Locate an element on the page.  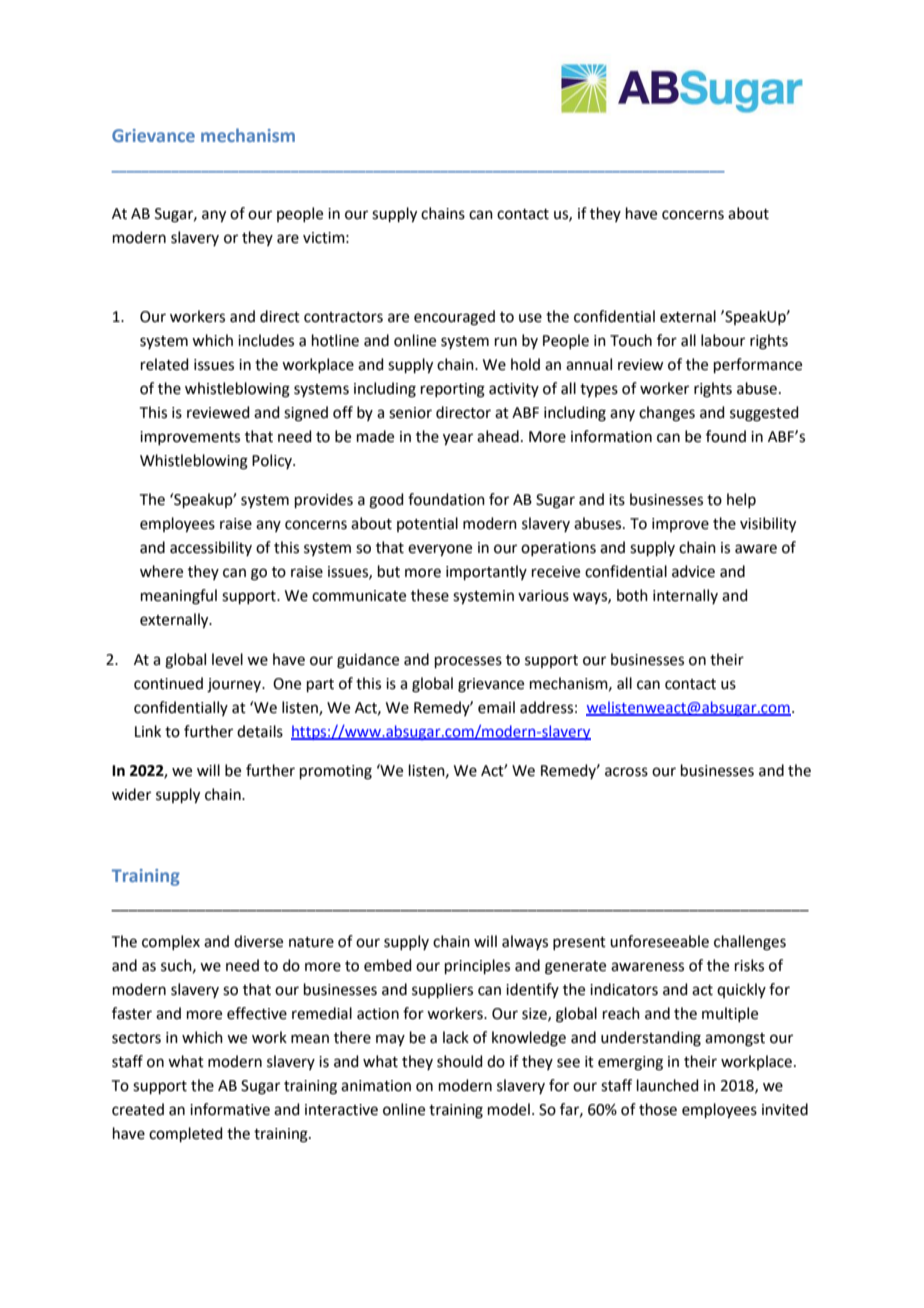
details is located at coordinates (260, 731).
